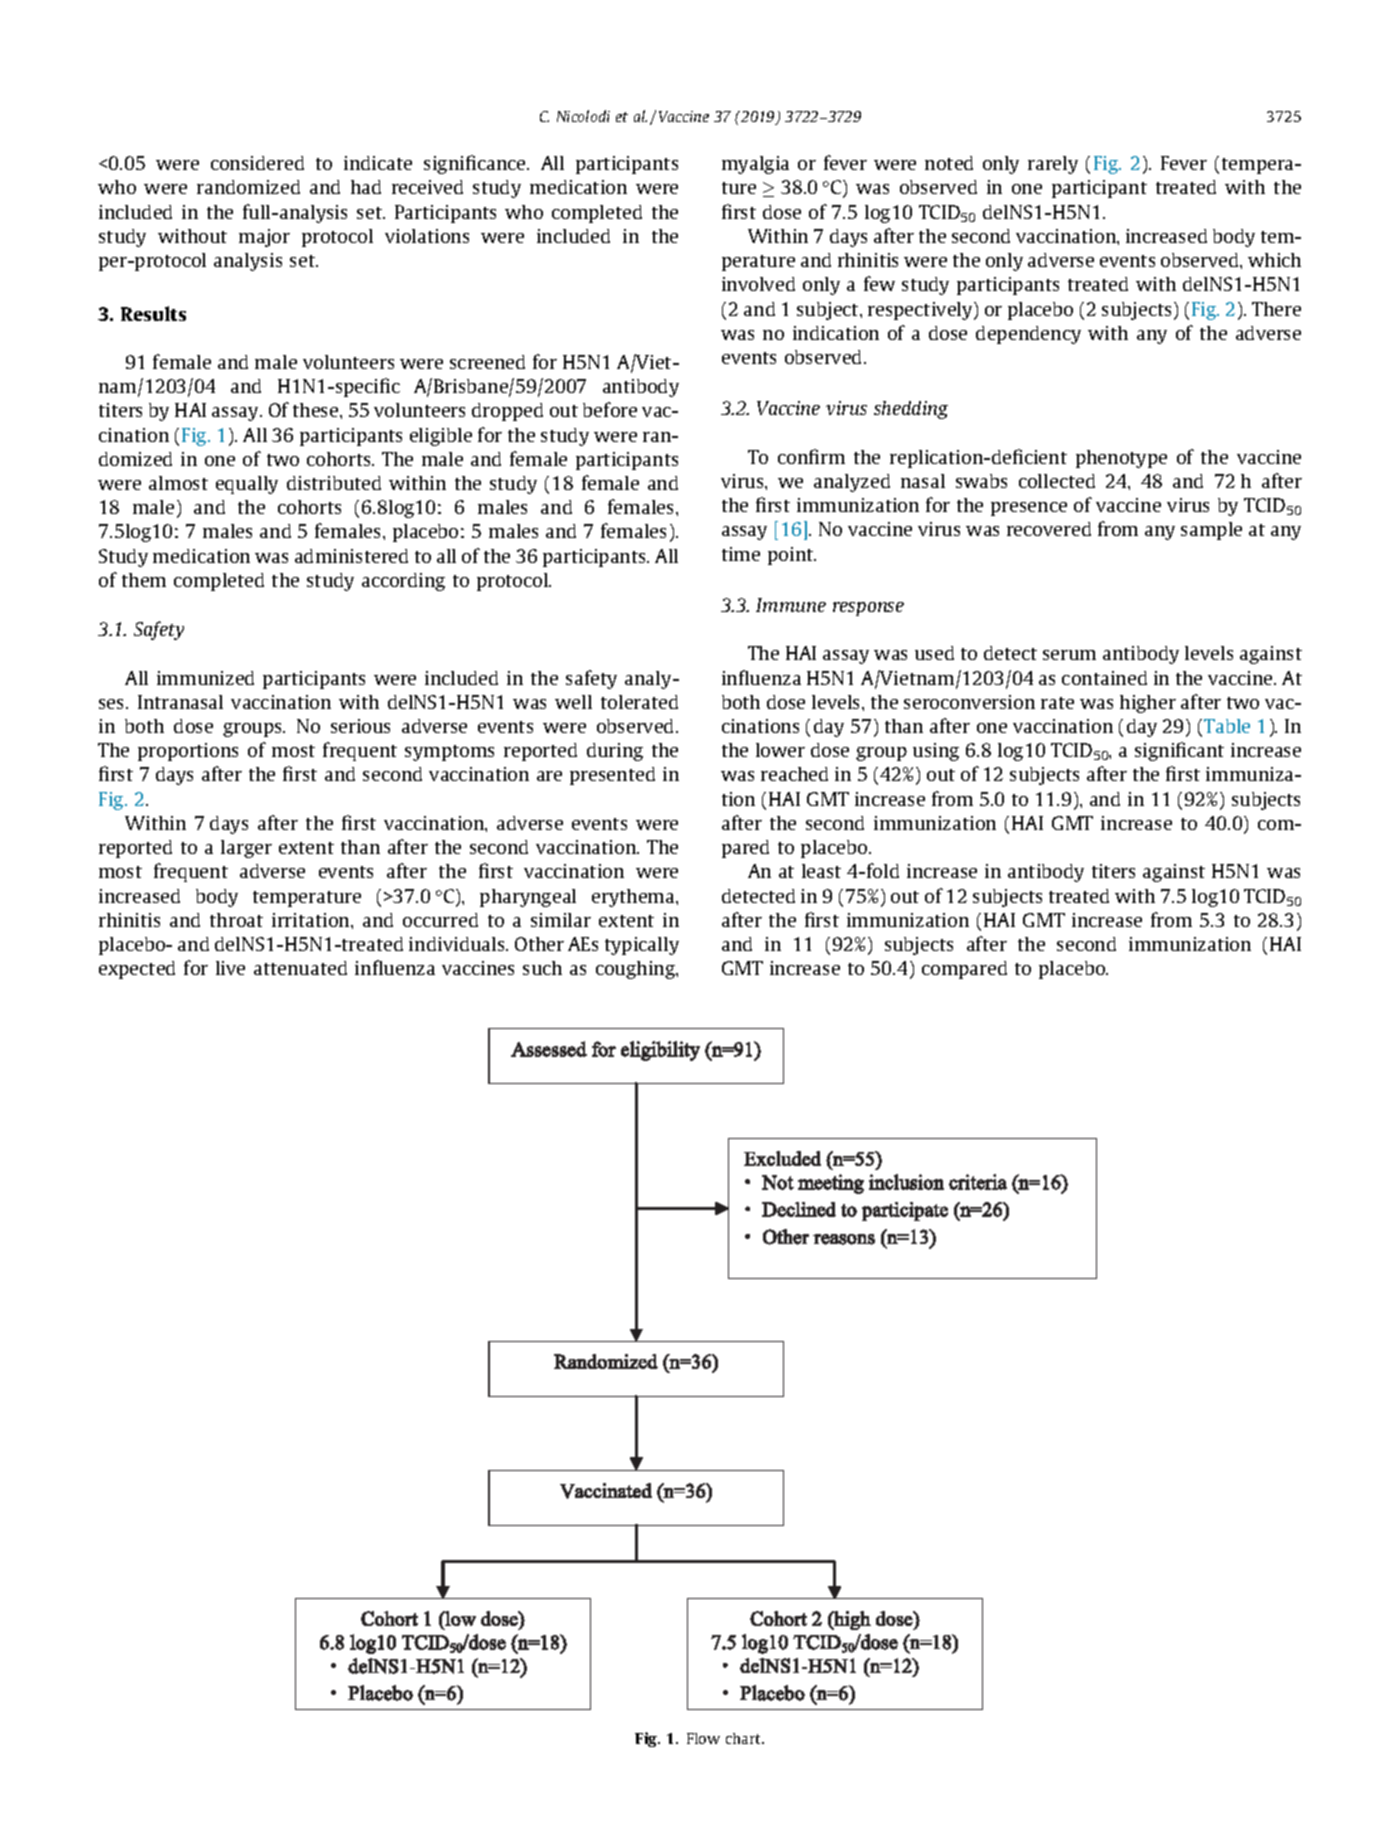 The width and height of the screenshot is (1378, 1837). I want to click on significant, so click(1179, 751).
